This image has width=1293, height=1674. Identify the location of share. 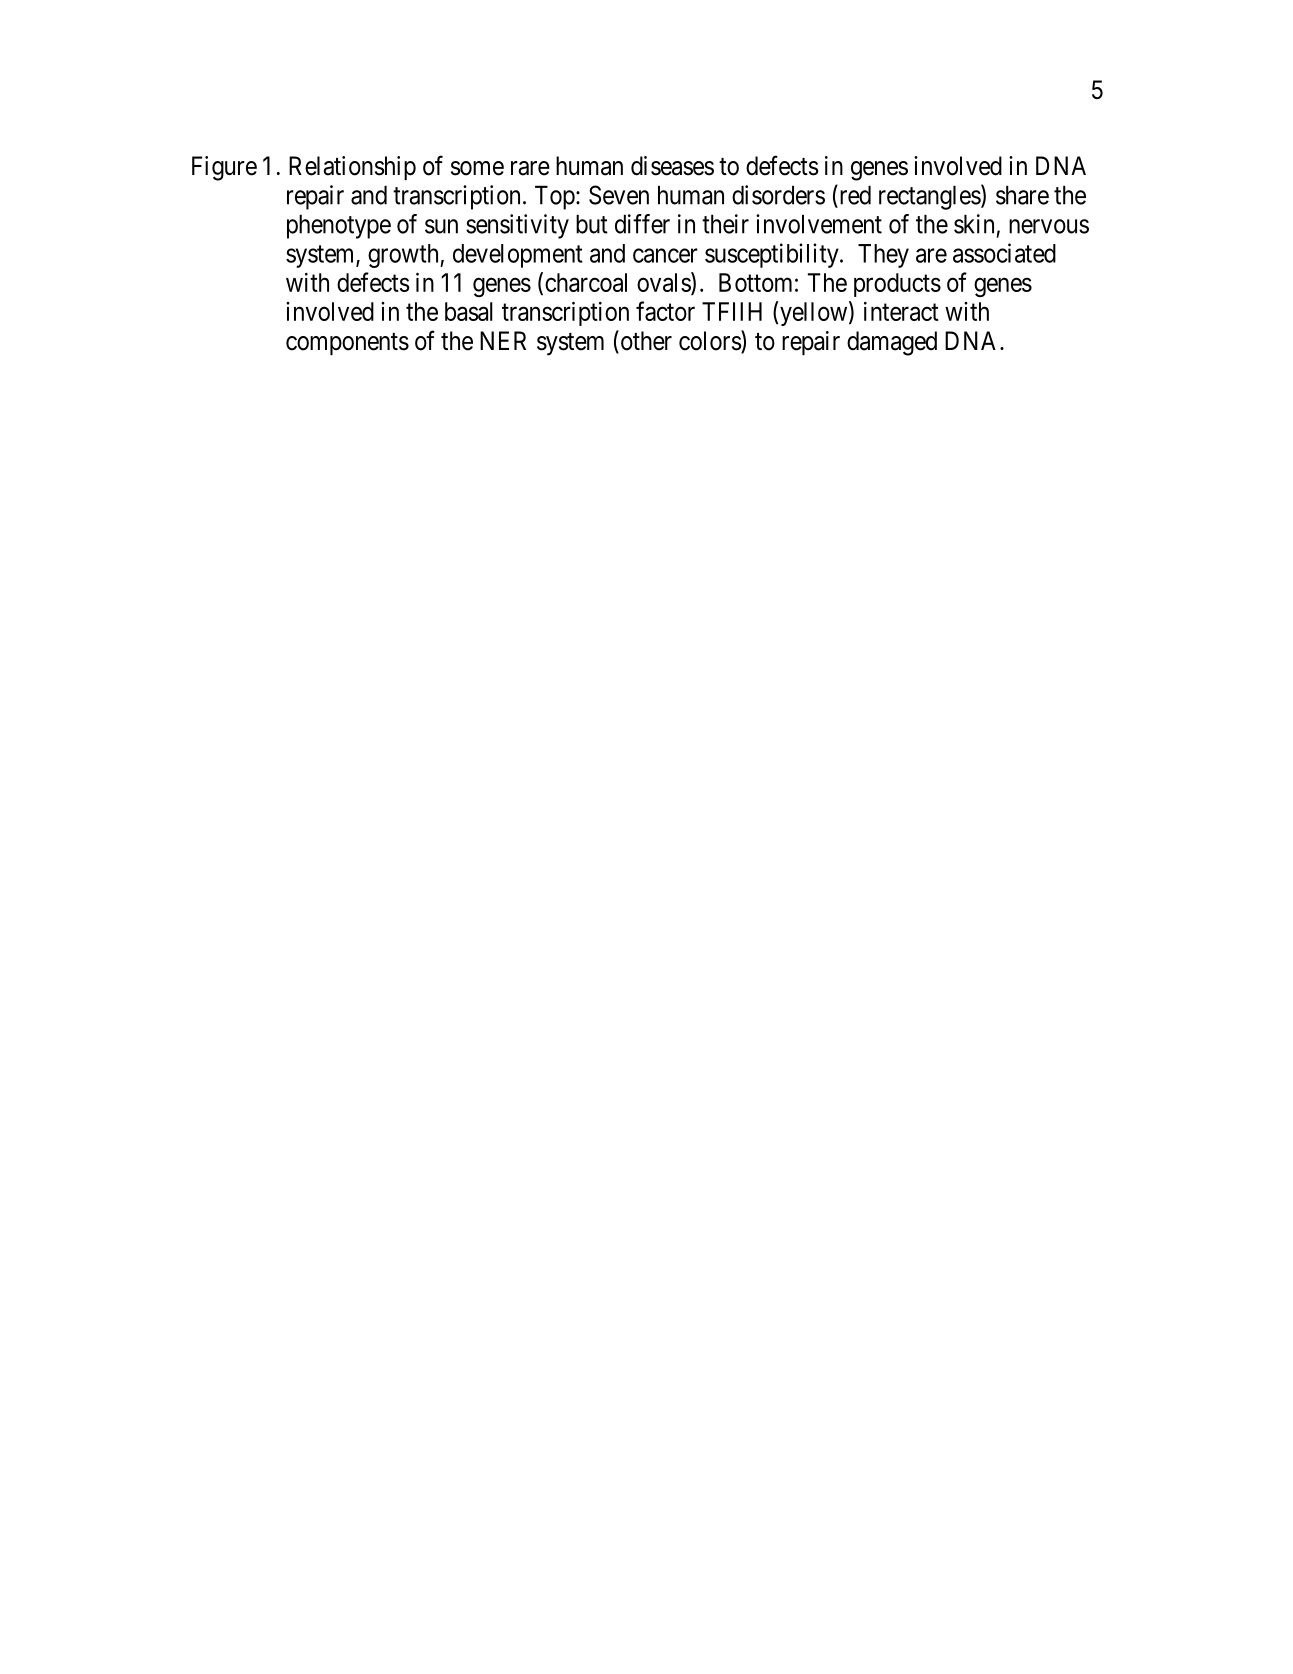
(1022, 195).
